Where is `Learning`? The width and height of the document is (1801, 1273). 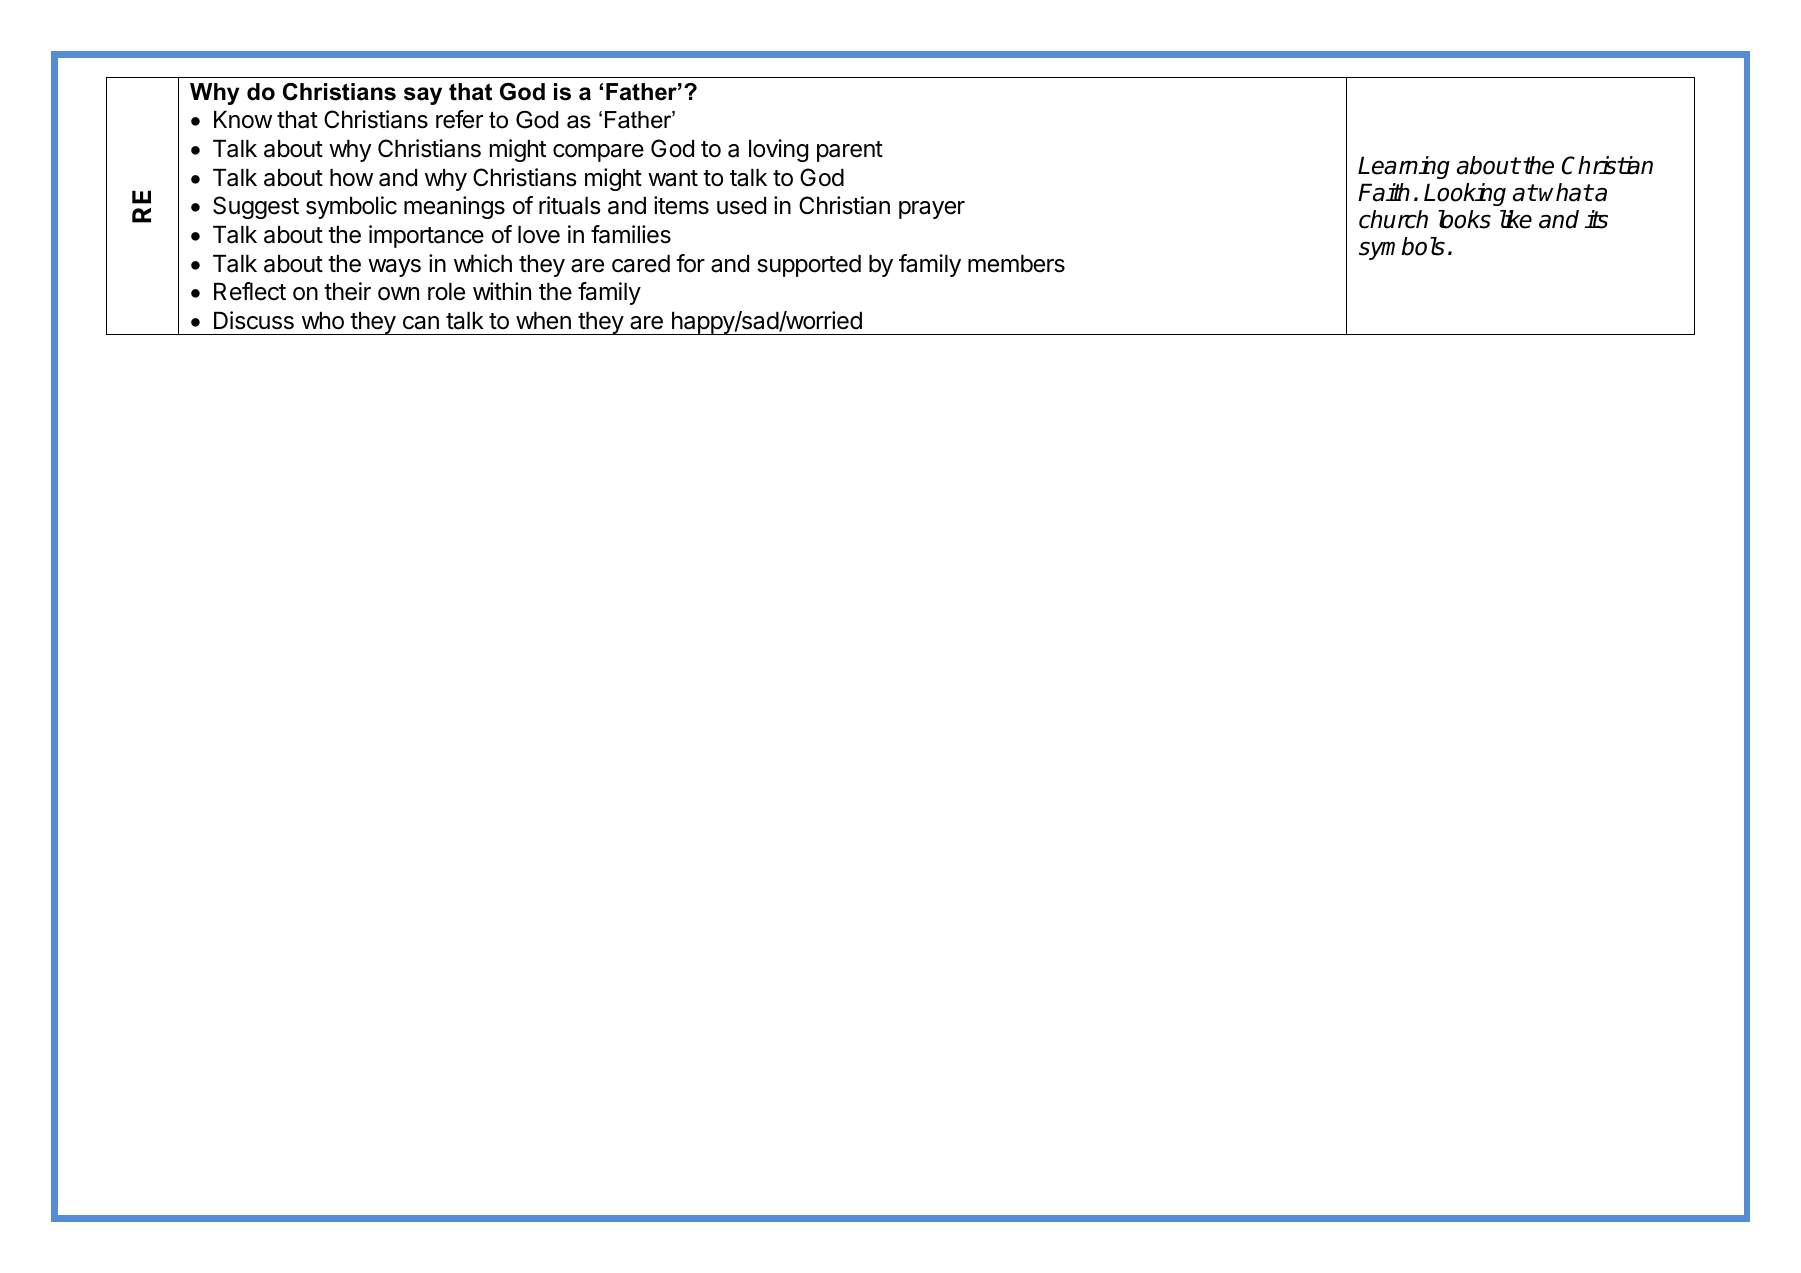
Learning is located at coordinates (1404, 167).
